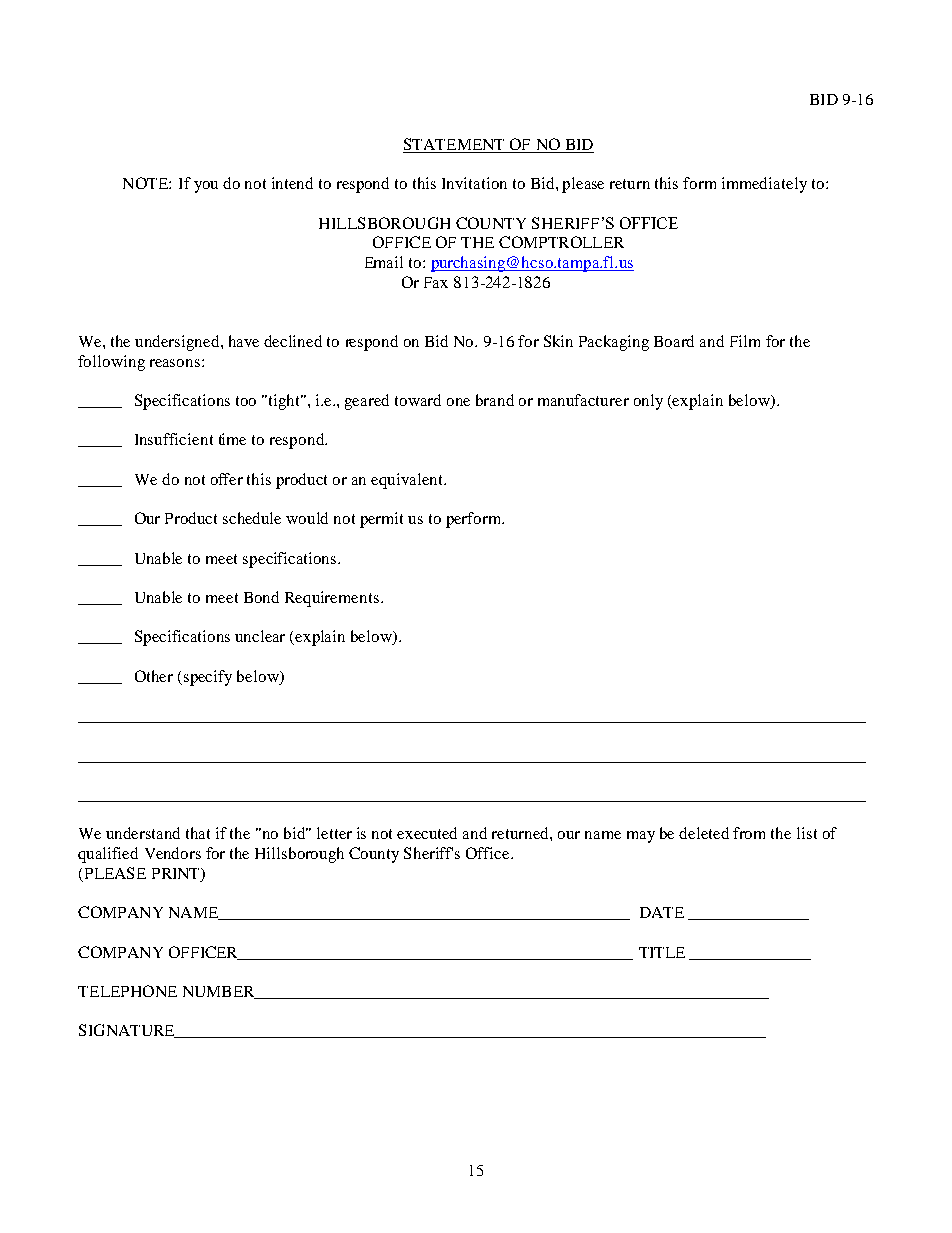  Describe the element at coordinates (745, 341) in the page. I see `Film` at that location.
